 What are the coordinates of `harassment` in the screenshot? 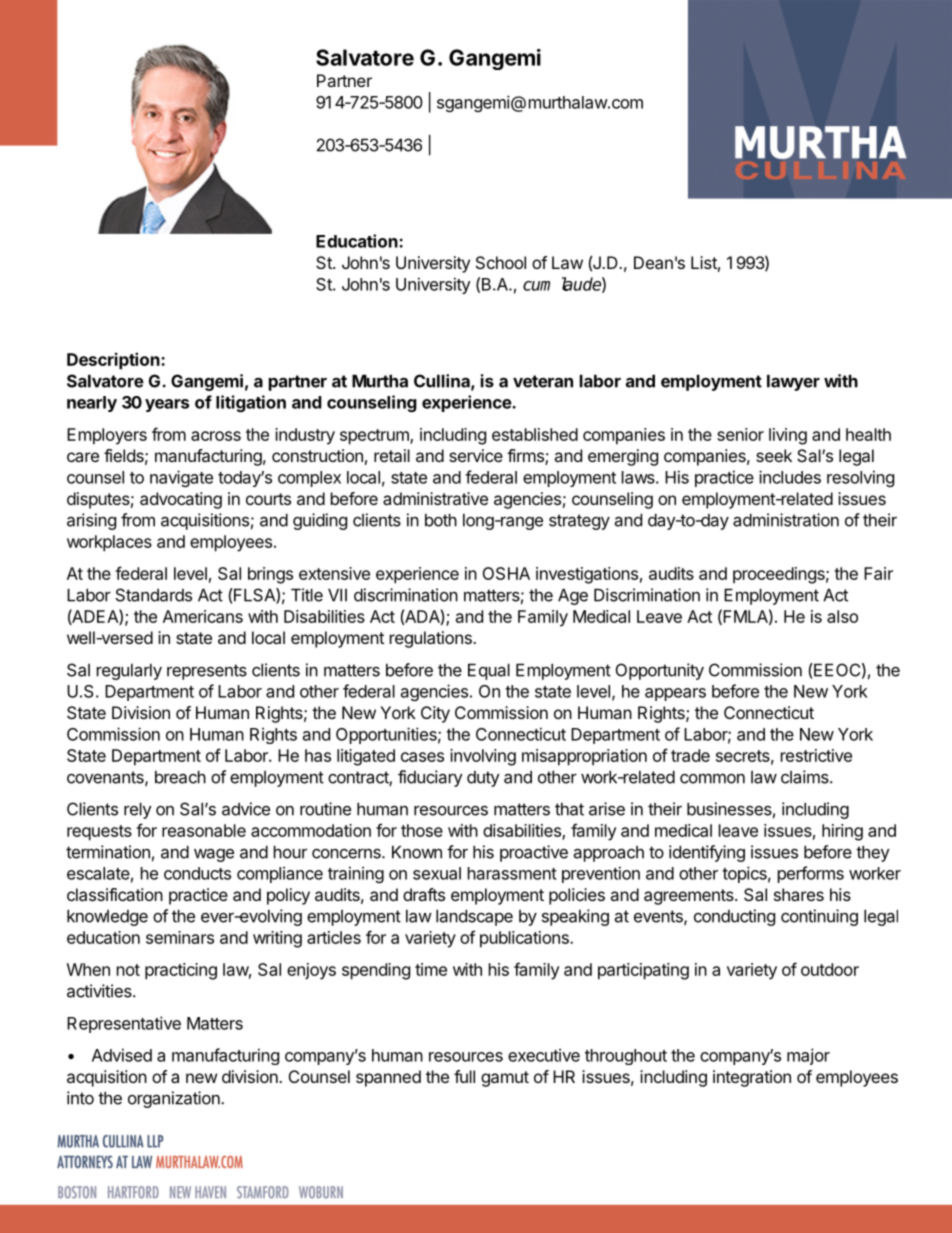 It's located at (512, 873).
